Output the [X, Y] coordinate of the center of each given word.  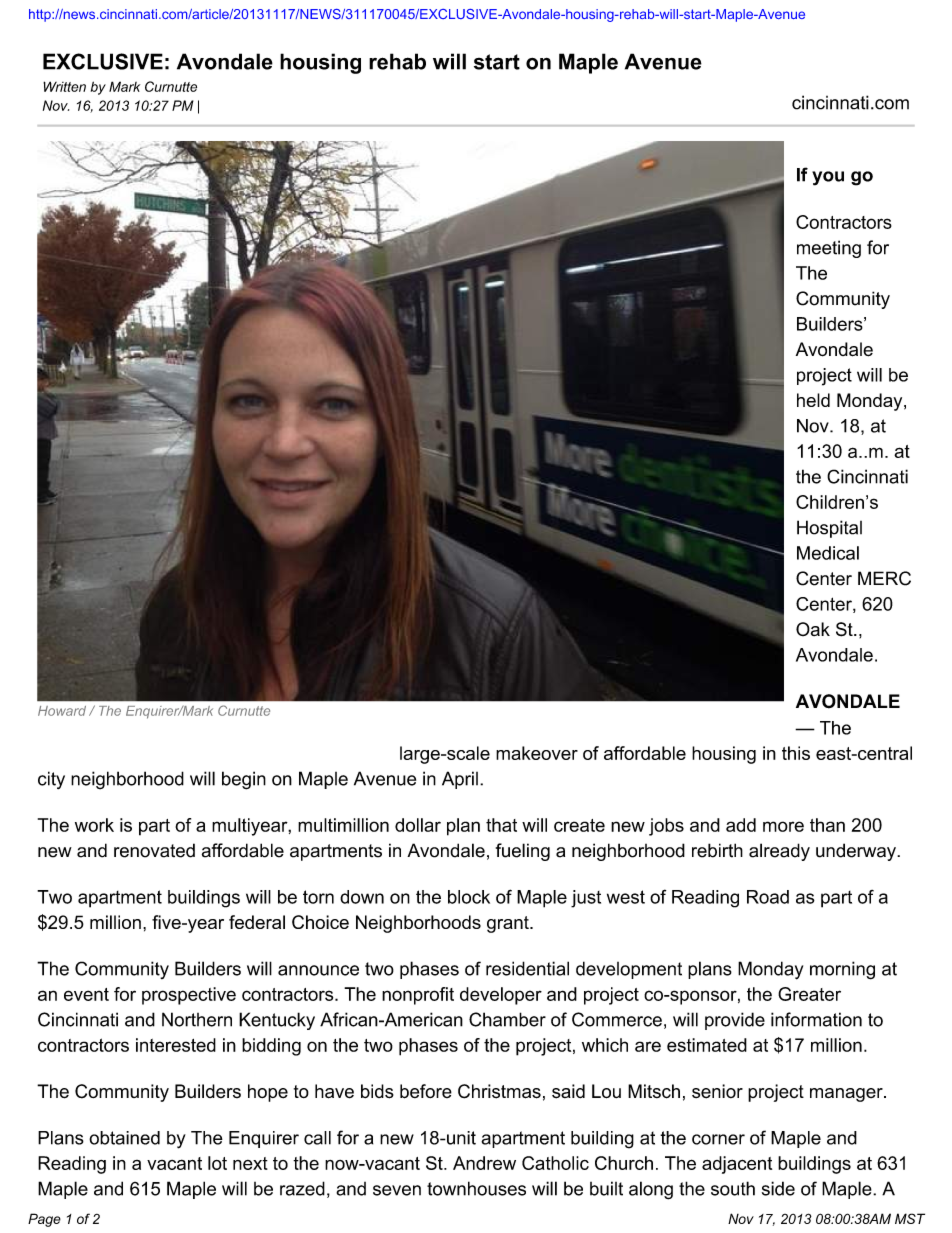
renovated [154, 850]
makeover [537, 753]
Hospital [829, 529]
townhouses [476, 1188]
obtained [124, 1138]
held [813, 400]
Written [64, 86]
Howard [62, 711]
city [51, 780]
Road [768, 897]
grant [509, 924]
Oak [813, 629]
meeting [829, 249]
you [828, 178]
